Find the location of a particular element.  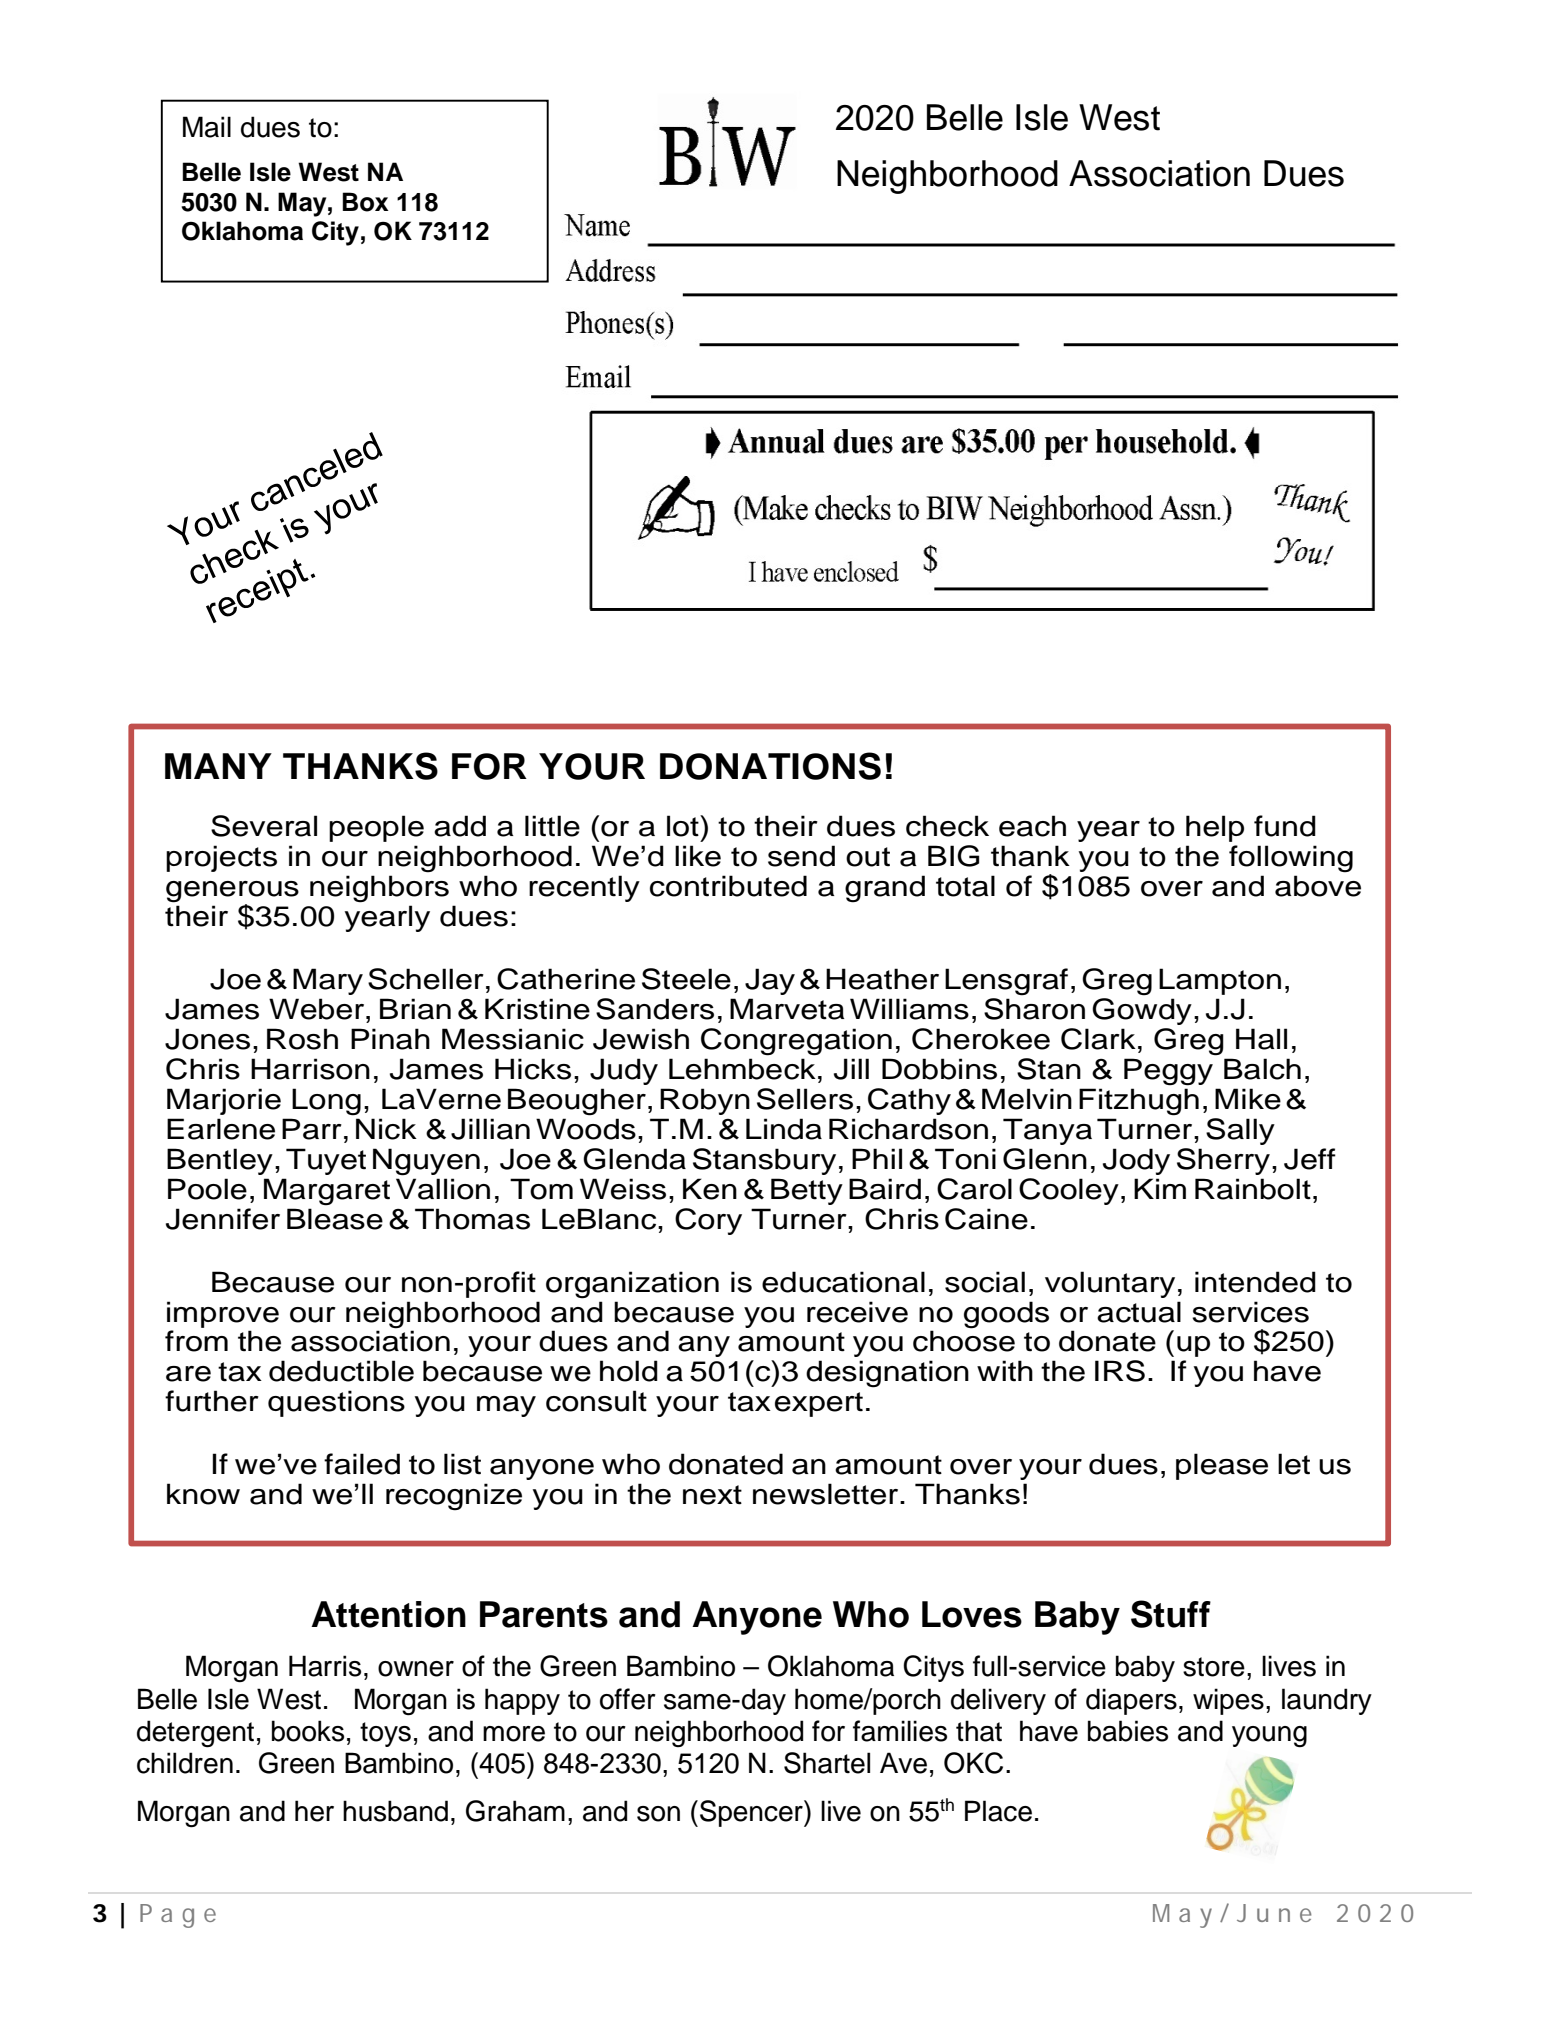

Spencer is located at coordinates (752, 1813).
